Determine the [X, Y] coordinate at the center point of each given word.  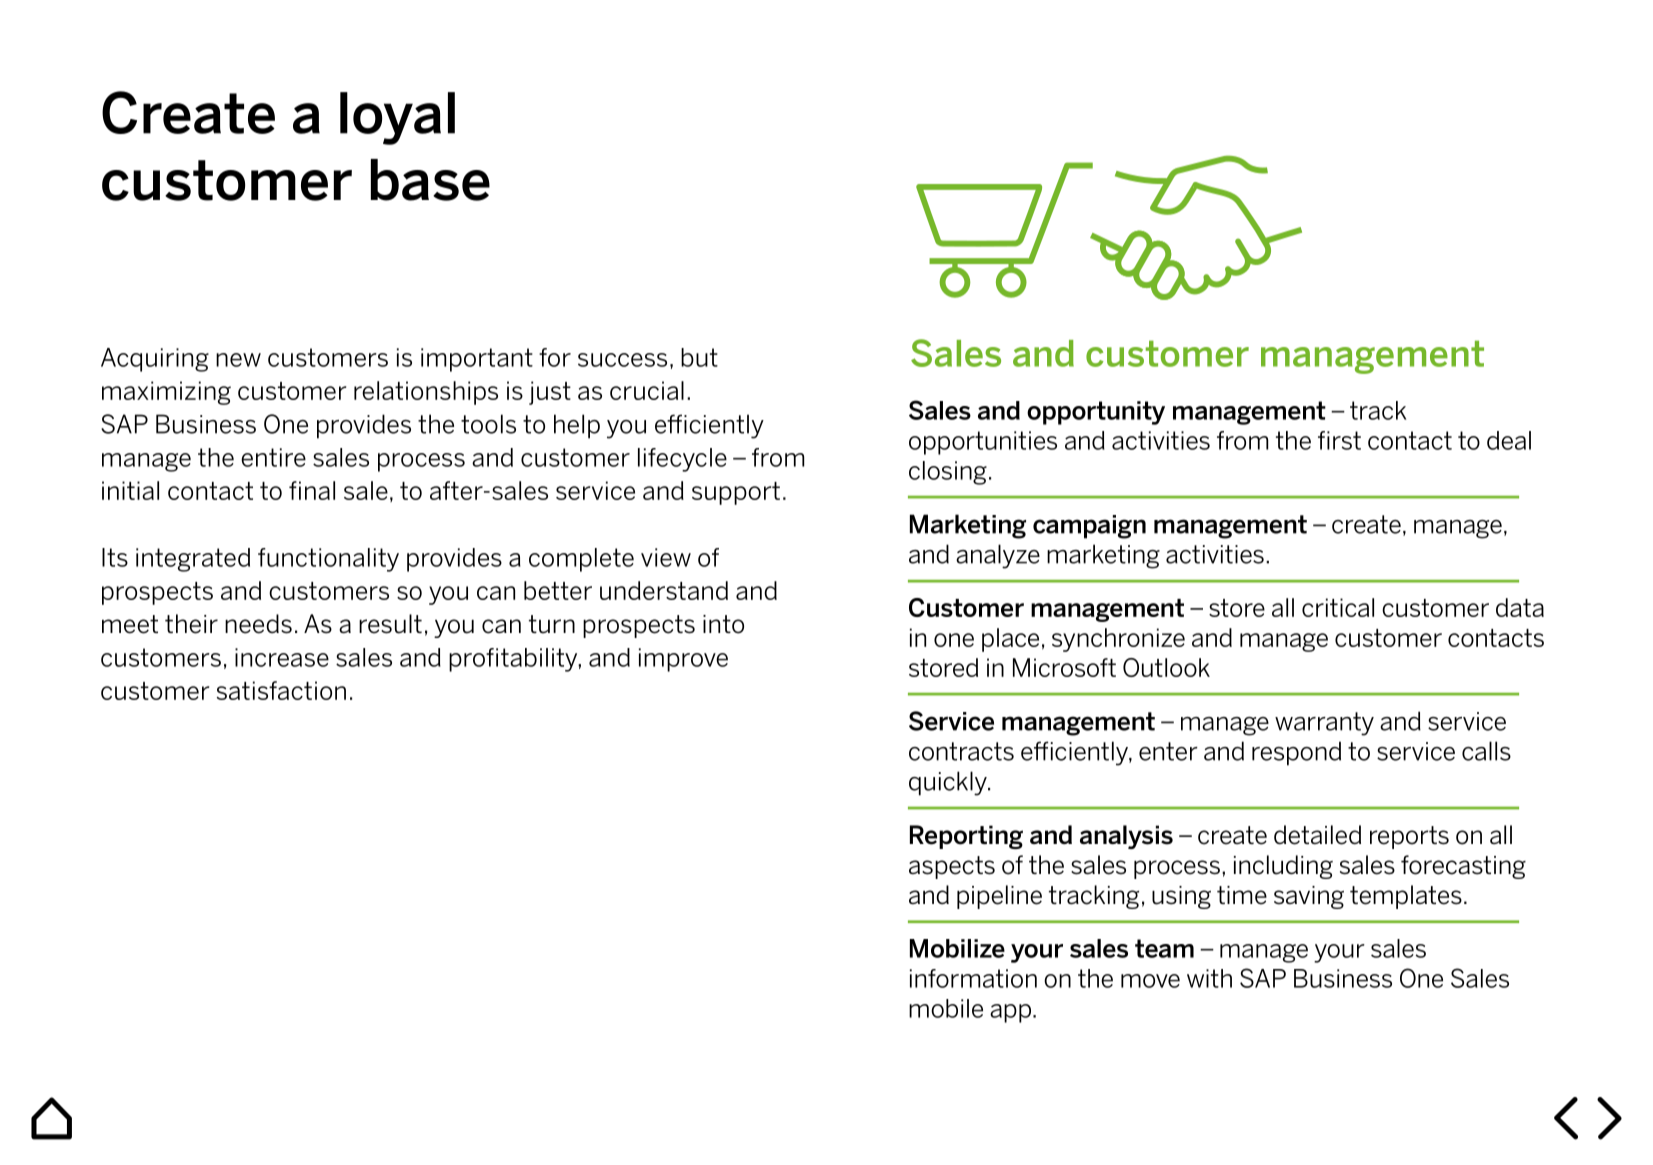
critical [1338, 607]
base [430, 180]
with [1209, 978]
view [666, 557]
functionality [328, 560]
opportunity [1096, 413]
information [973, 978]
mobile [946, 1008]
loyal [397, 118]
